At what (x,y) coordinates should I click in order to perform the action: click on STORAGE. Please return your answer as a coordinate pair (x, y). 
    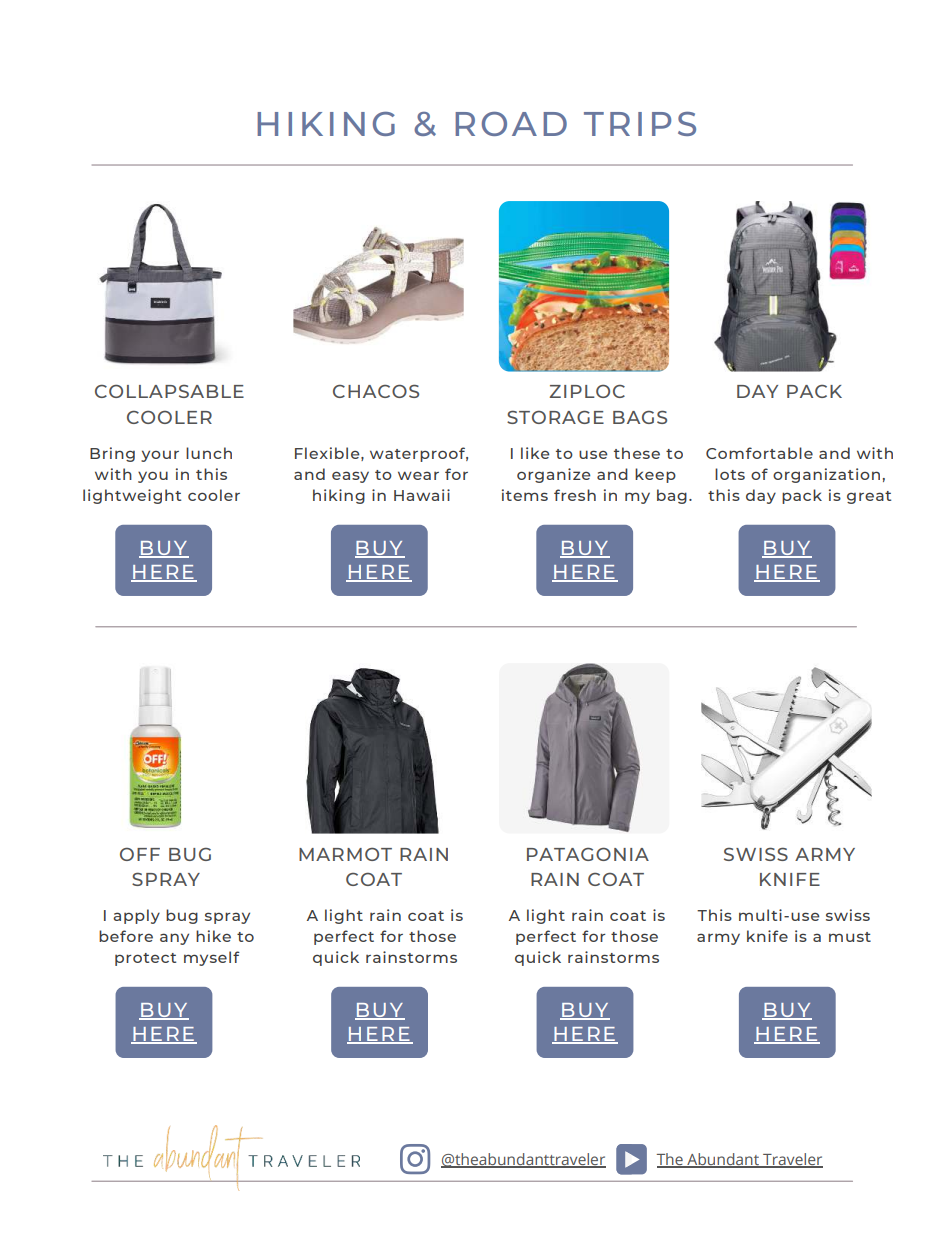
    Looking at the image, I should click on (555, 417).
